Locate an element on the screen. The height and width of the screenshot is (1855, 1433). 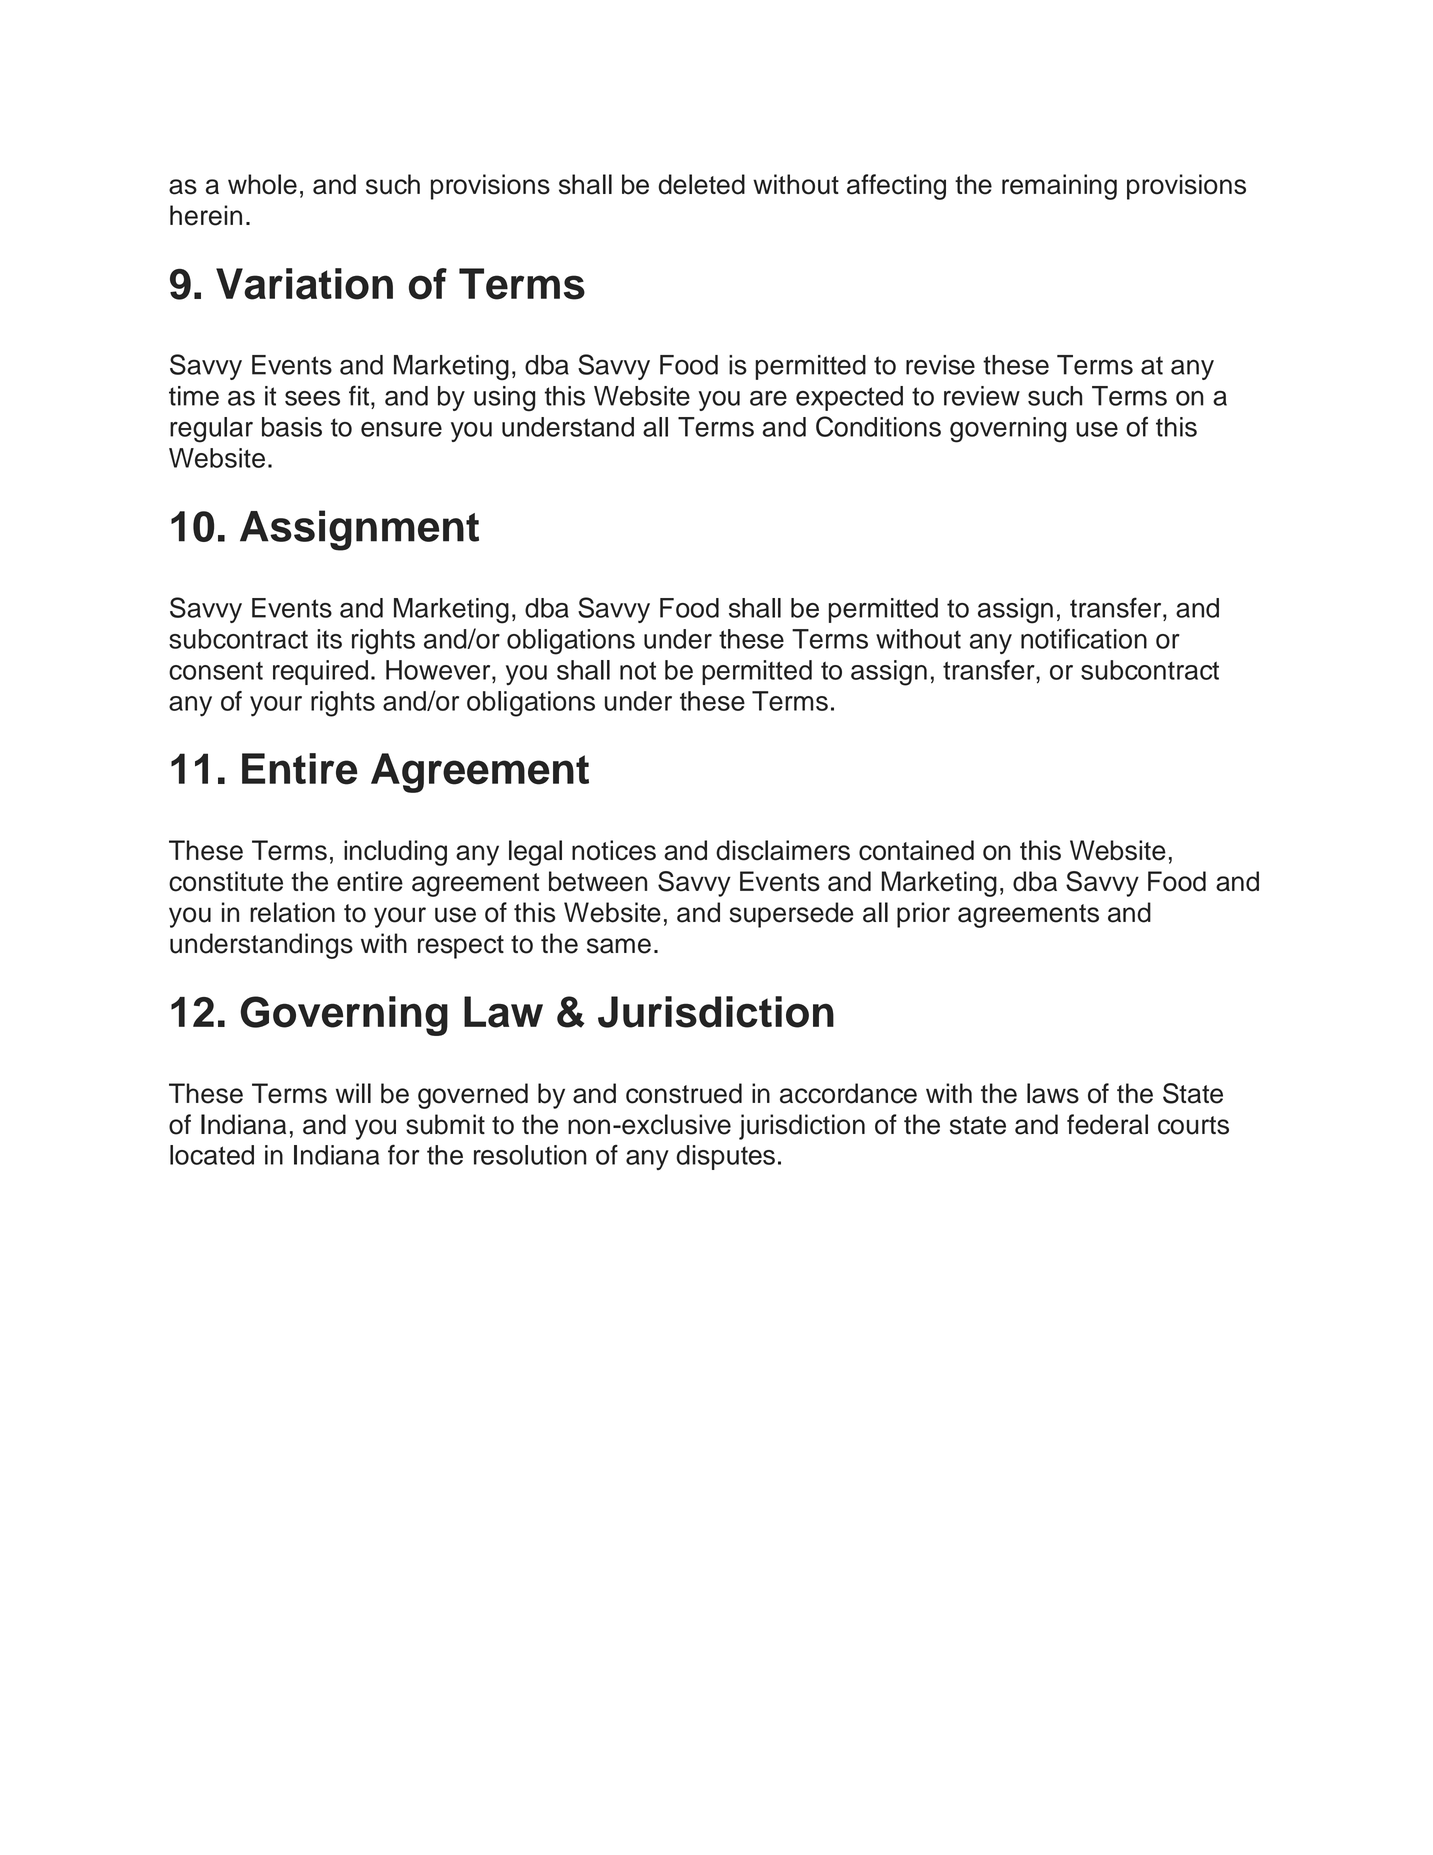
disputes is located at coordinates (725, 1157).
